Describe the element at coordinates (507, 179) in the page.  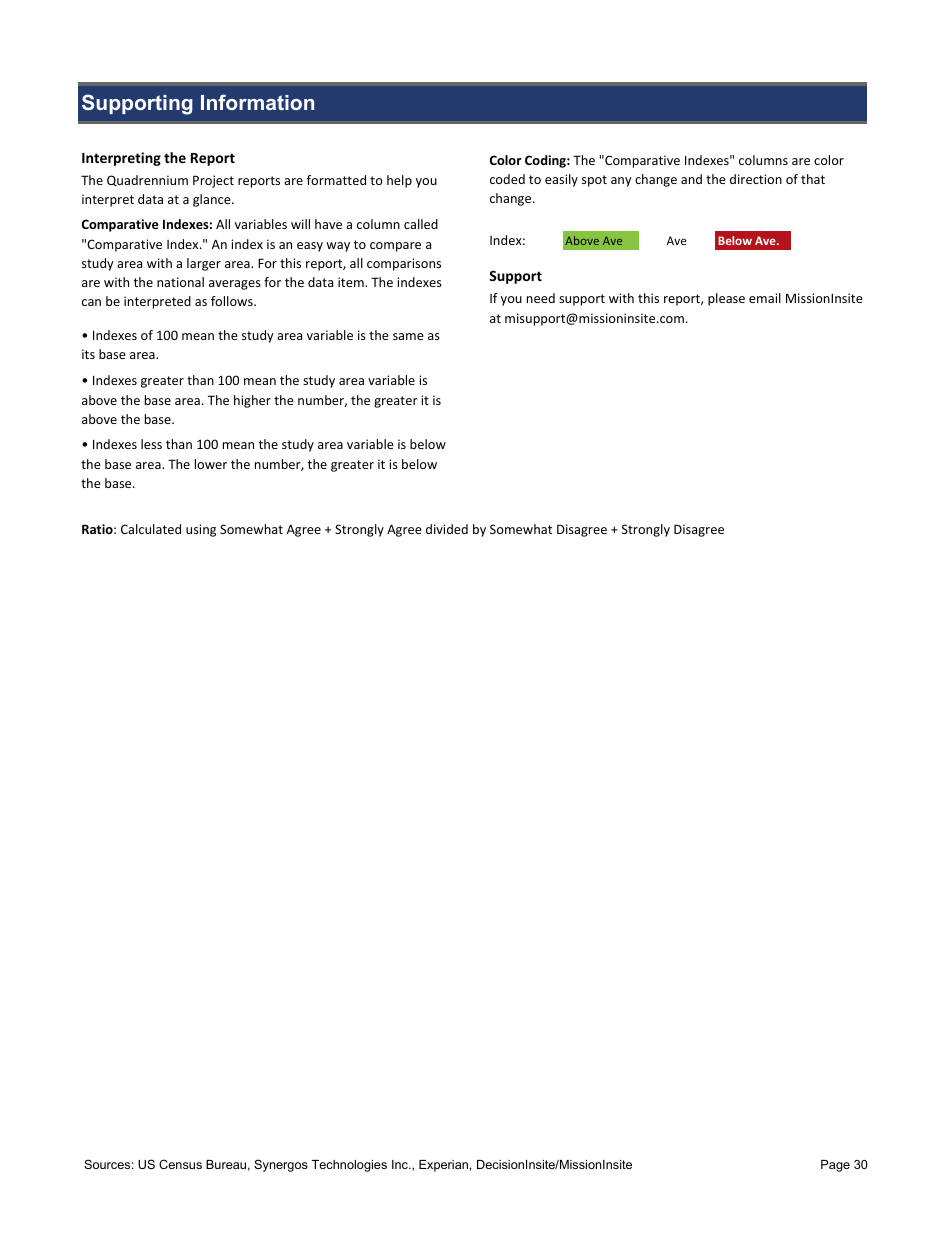
I see `coded` at that location.
